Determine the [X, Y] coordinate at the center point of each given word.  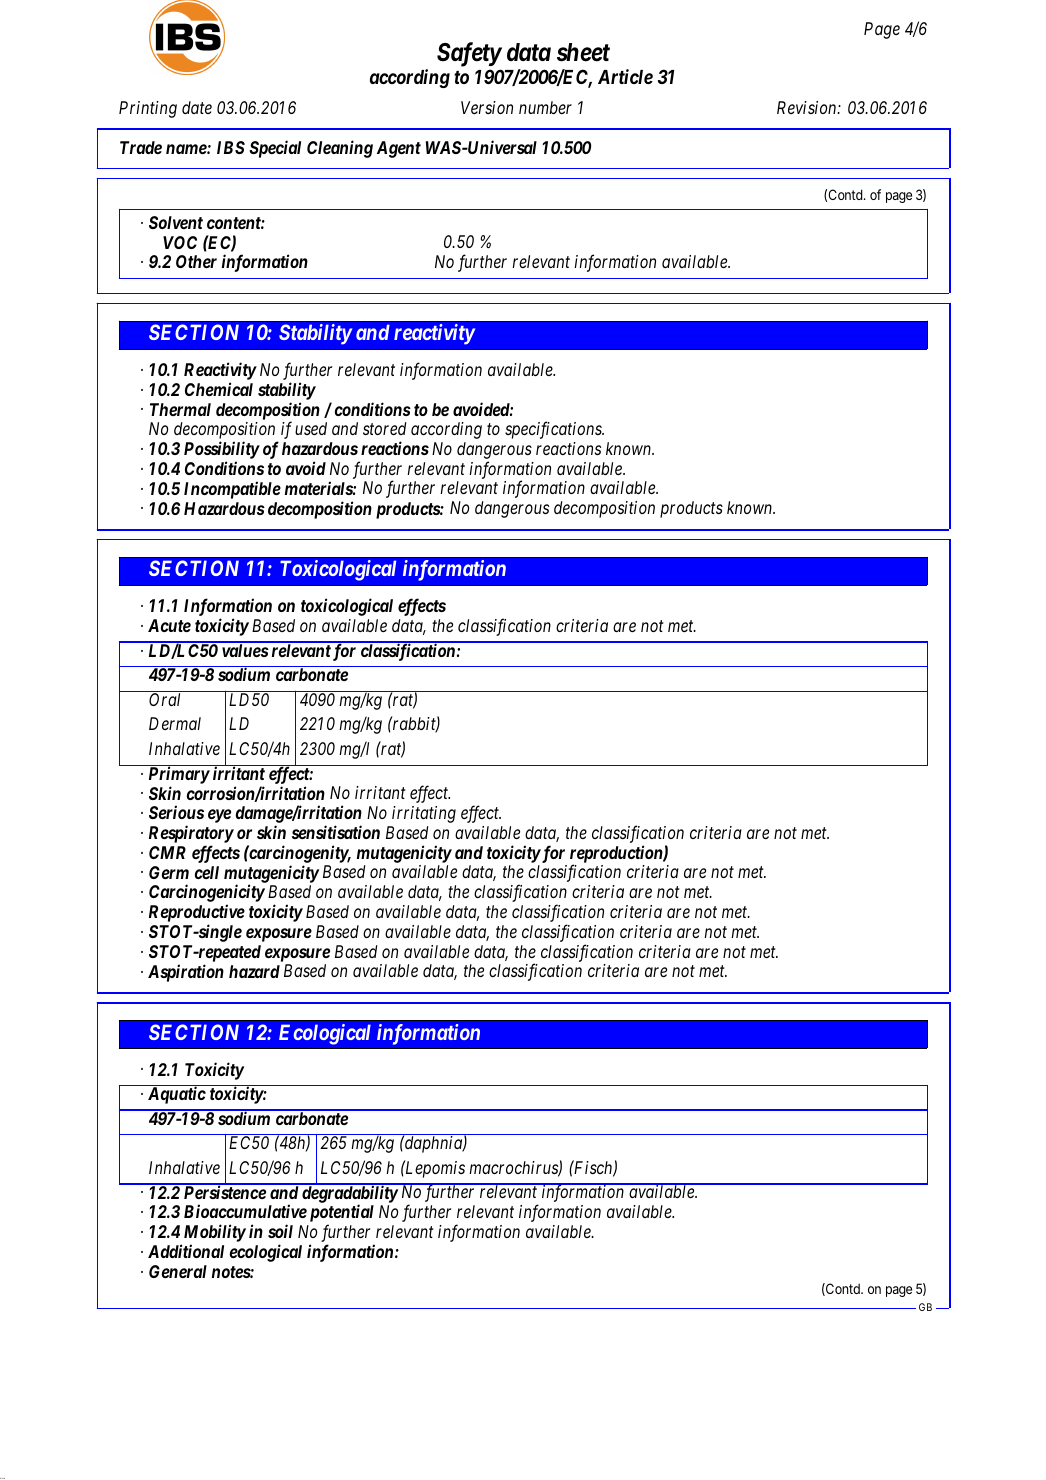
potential [342, 1214]
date [197, 107]
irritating [424, 814]
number [545, 107]
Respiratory [191, 835]
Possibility [222, 451]
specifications [554, 430]
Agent [399, 149]
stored [385, 428]
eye [219, 816]
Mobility [213, 1234]
